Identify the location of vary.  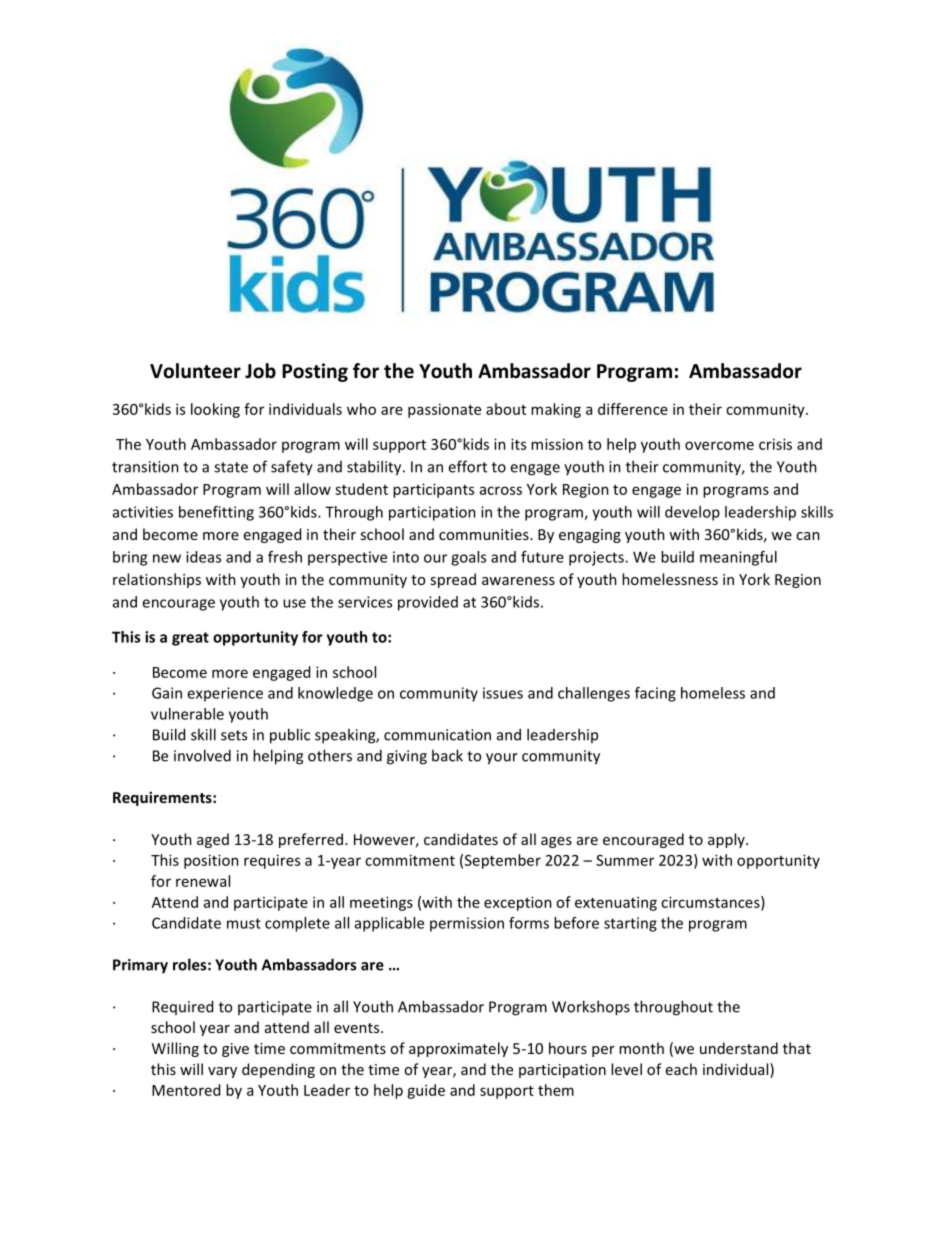
(222, 1072).
